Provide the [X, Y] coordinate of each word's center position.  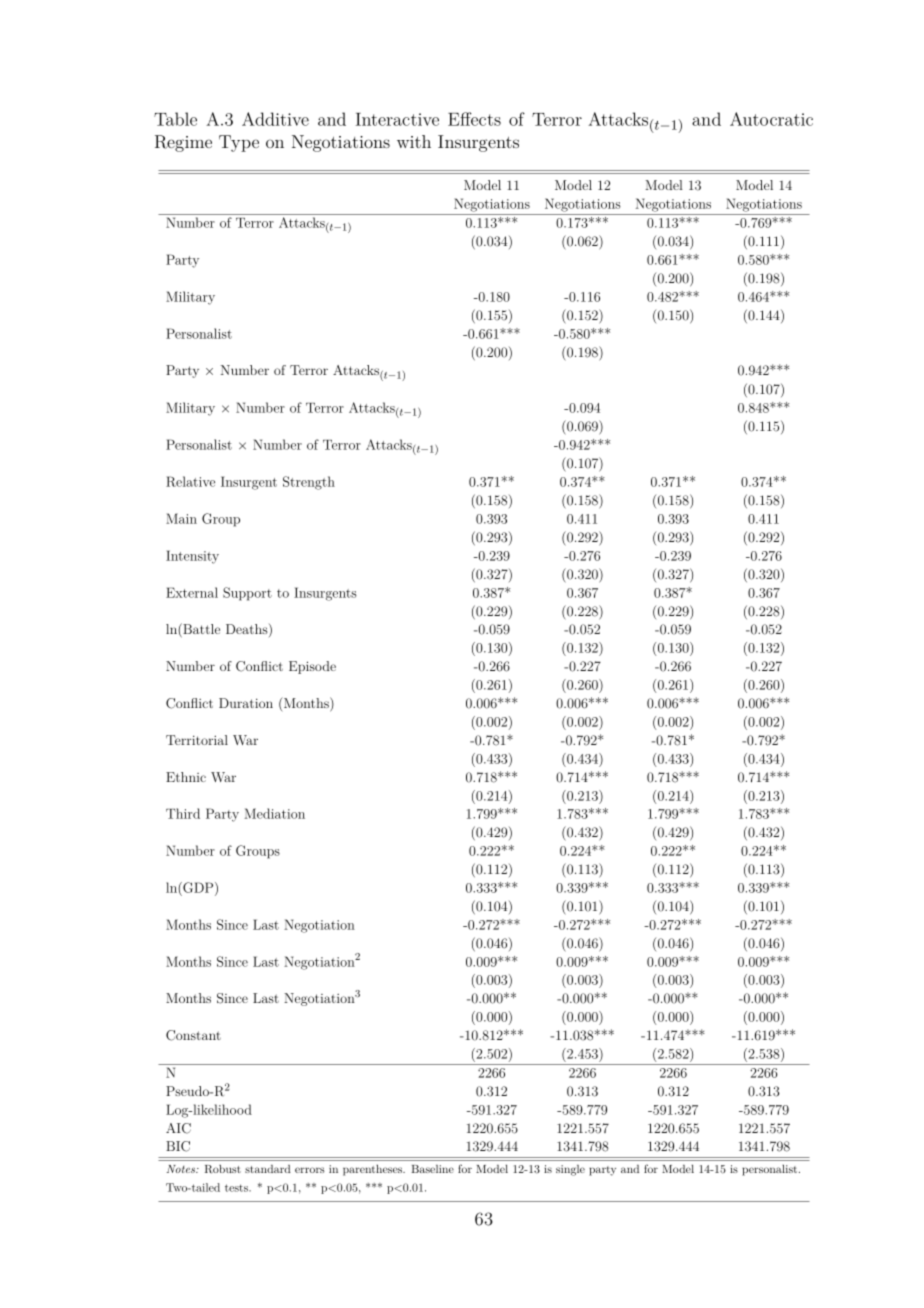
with [414, 141]
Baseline [432, 1169]
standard [268, 1169]
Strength [309, 483]
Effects [474, 119]
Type [239, 143]
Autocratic [771, 119]
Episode [312, 667]
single [570, 1170]
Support [247, 594]
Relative [190, 481]
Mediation [274, 813]
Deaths [248, 630]
